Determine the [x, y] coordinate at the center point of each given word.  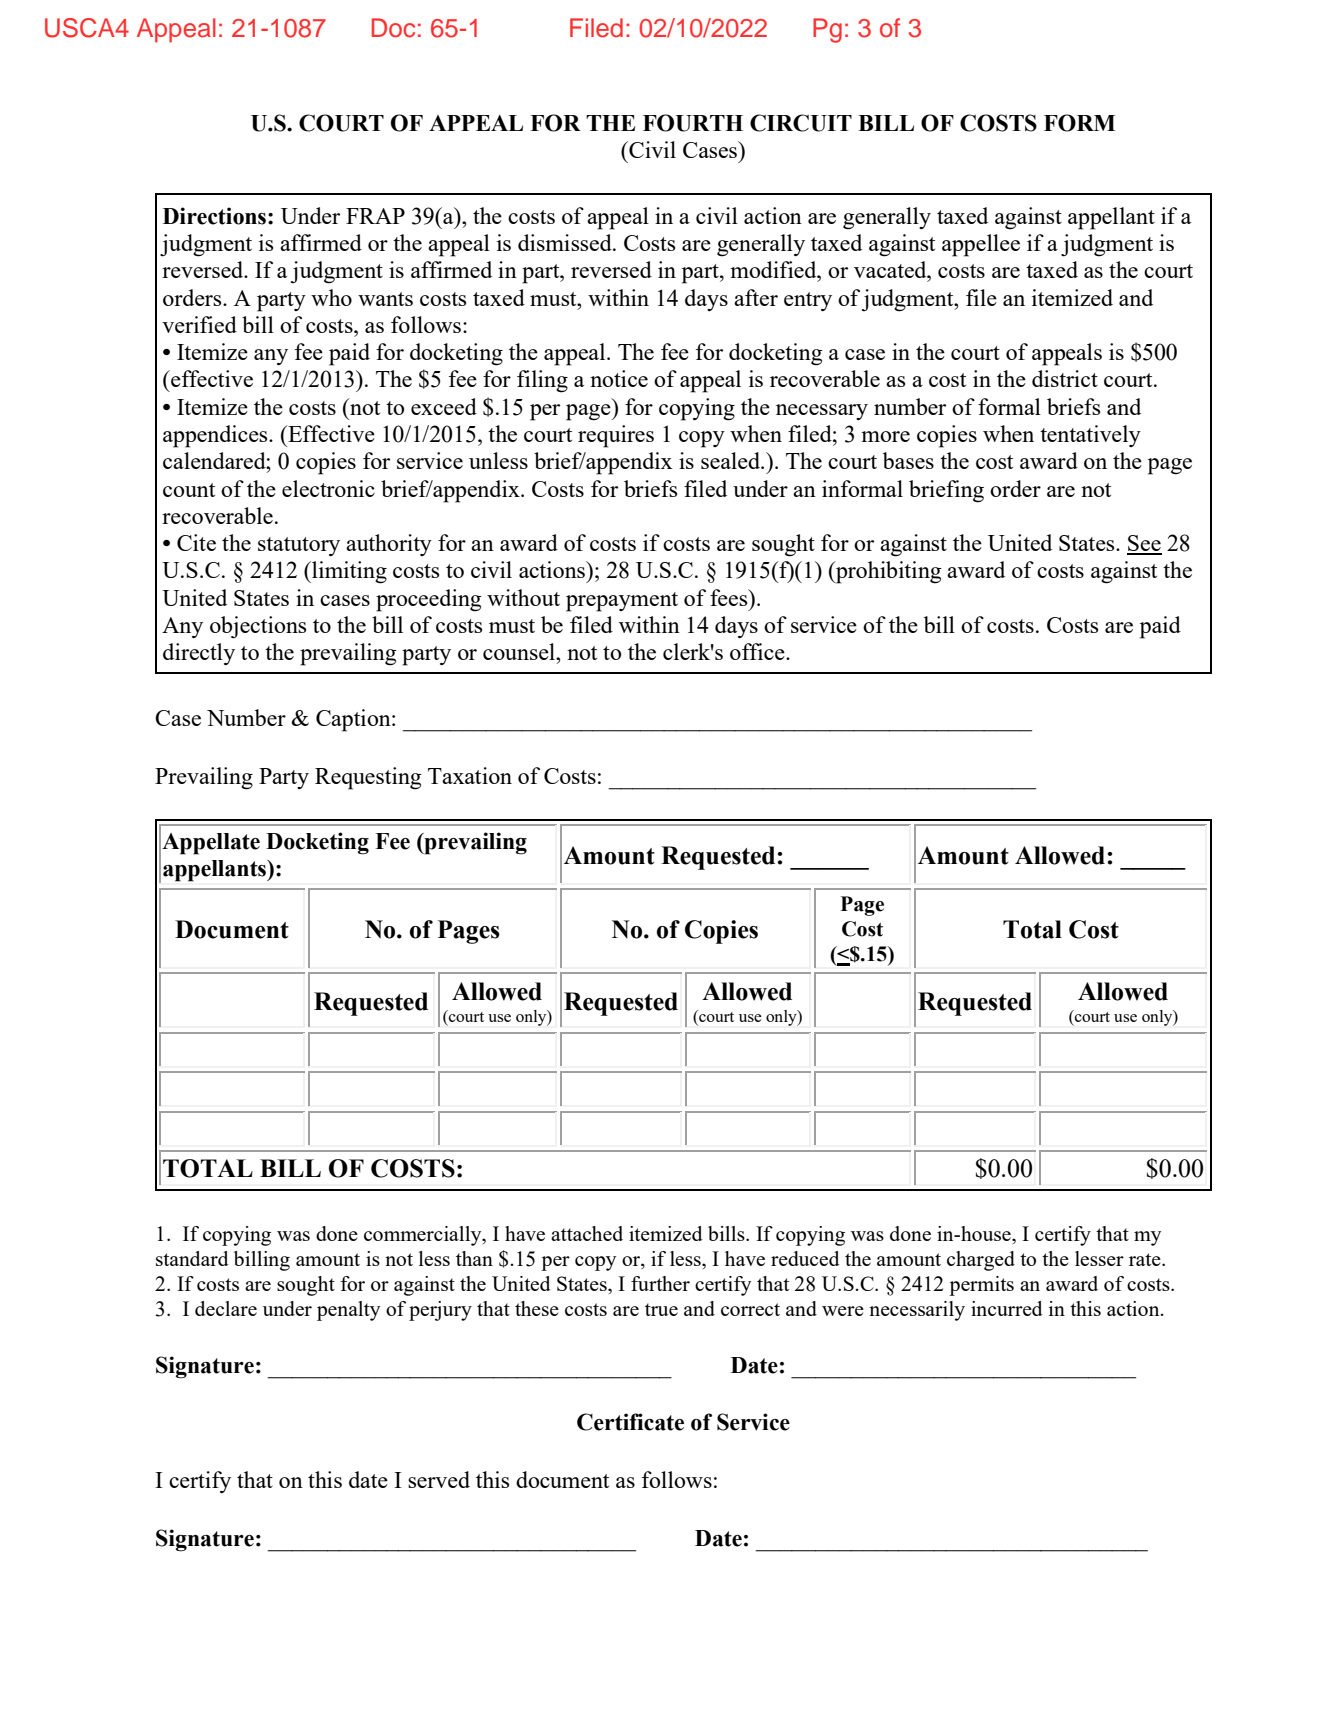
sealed [731, 460]
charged [981, 1261]
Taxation [470, 775]
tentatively [1090, 436]
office [758, 651]
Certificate [630, 1422]
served [439, 1479]
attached [587, 1233]
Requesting [368, 778]
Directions [214, 216]
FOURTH [693, 123]
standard [192, 1258]
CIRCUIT [801, 123]
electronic [328, 488]
